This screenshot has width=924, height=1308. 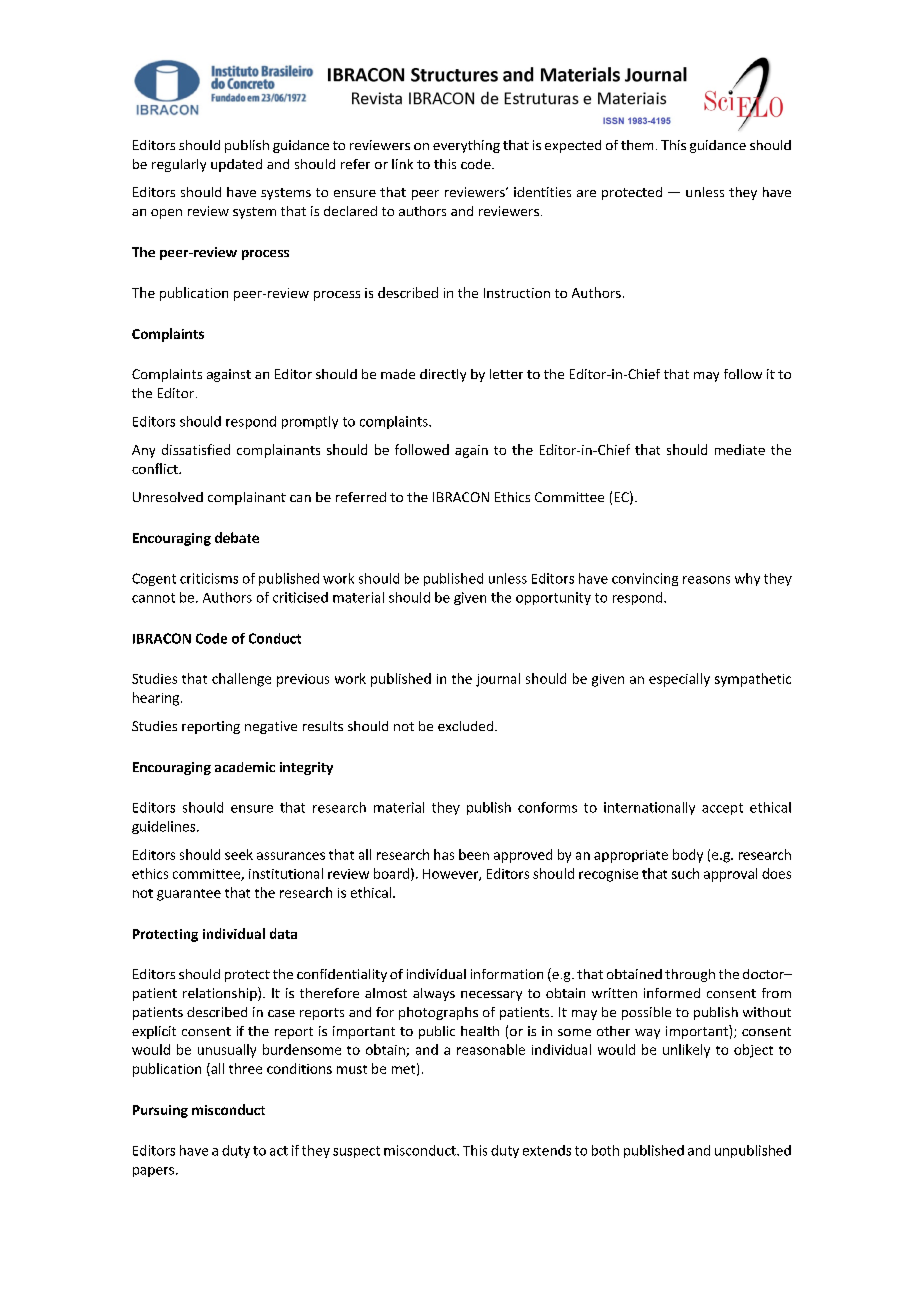 I want to click on such, so click(x=685, y=873).
